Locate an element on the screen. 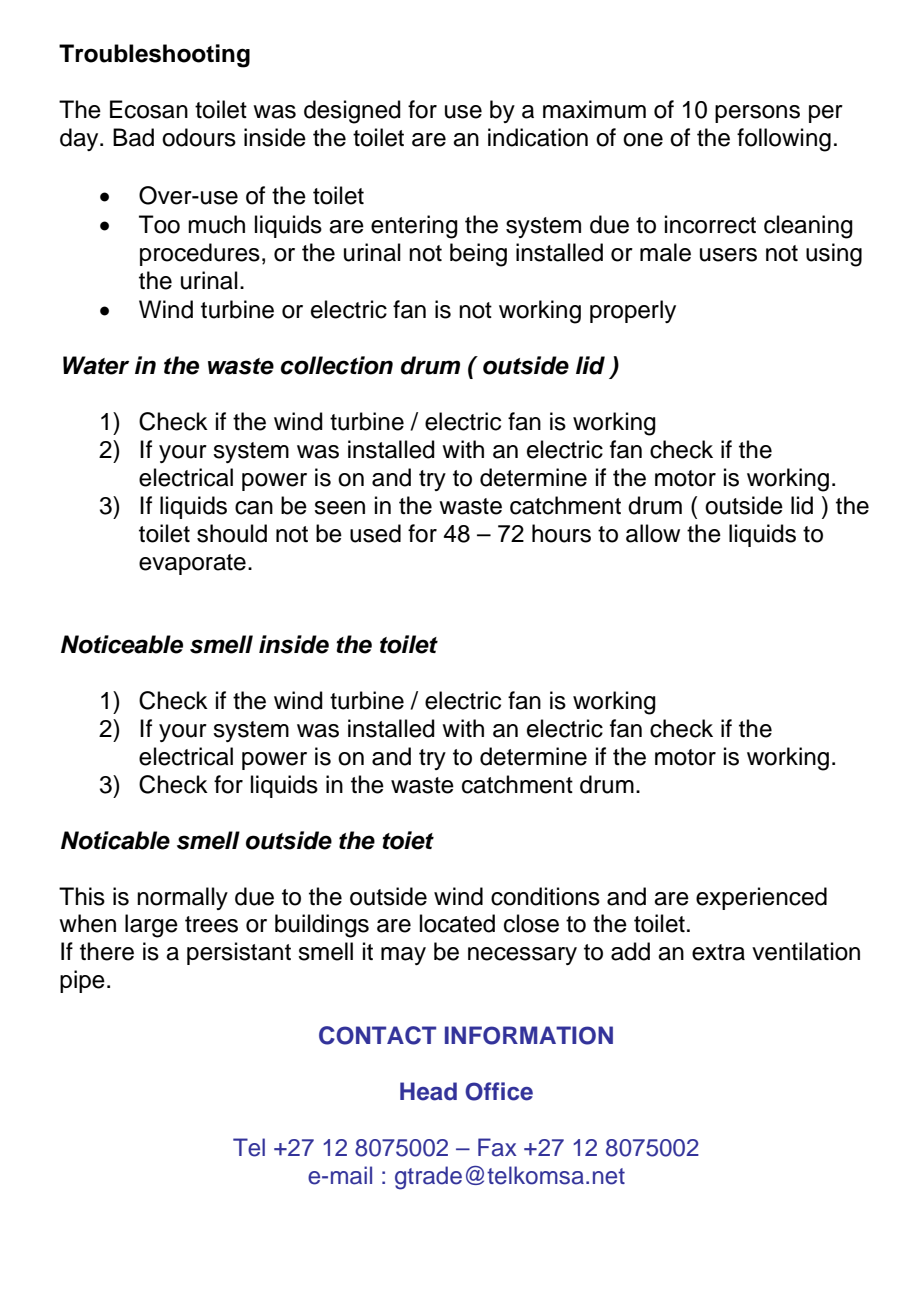  persons is located at coordinates (757, 114).
